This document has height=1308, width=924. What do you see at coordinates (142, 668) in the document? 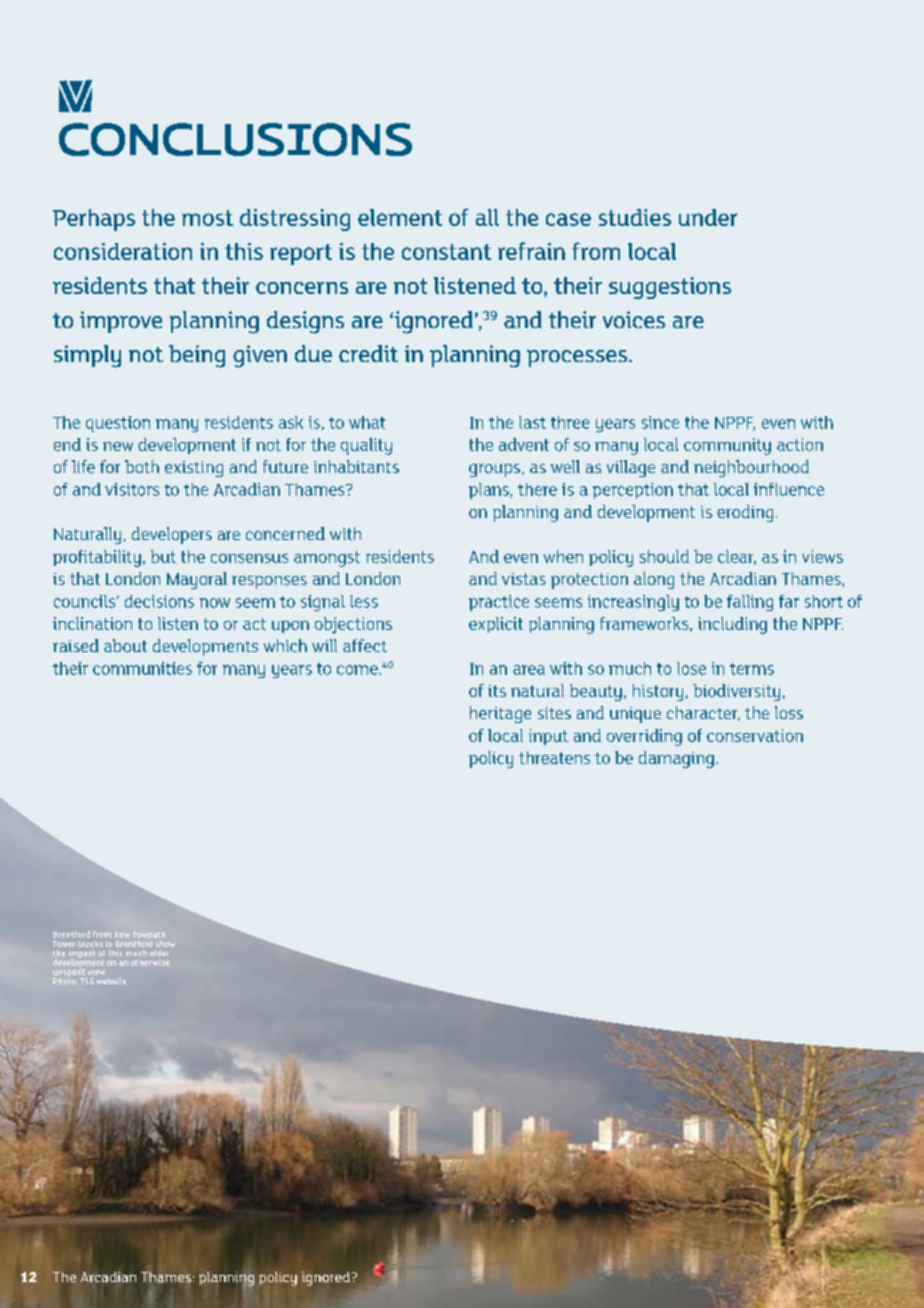
I see `communities` at bounding box center [142, 668].
